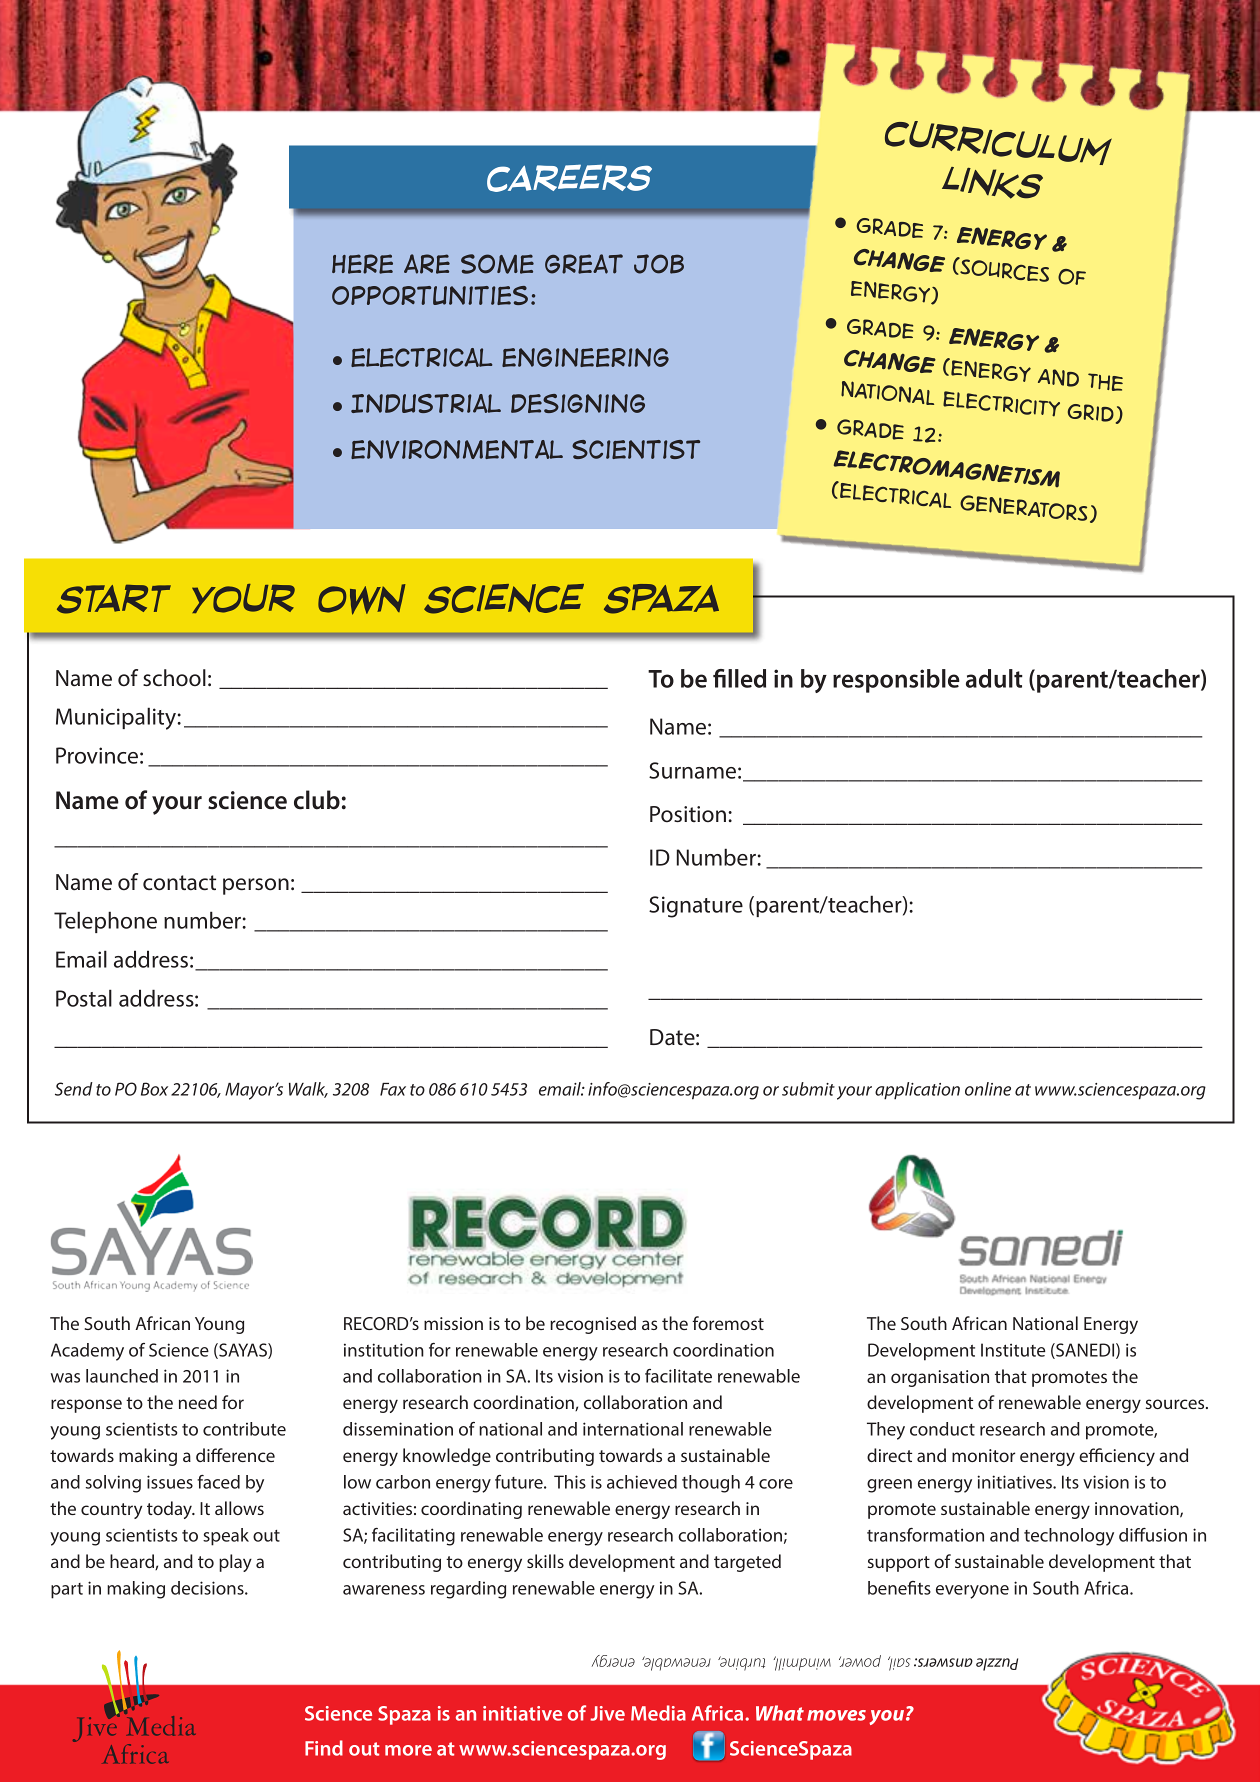 The height and width of the page is (1782, 1260). What do you see at coordinates (659, 264) in the page?
I see `job` at bounding box center [659, 264].
